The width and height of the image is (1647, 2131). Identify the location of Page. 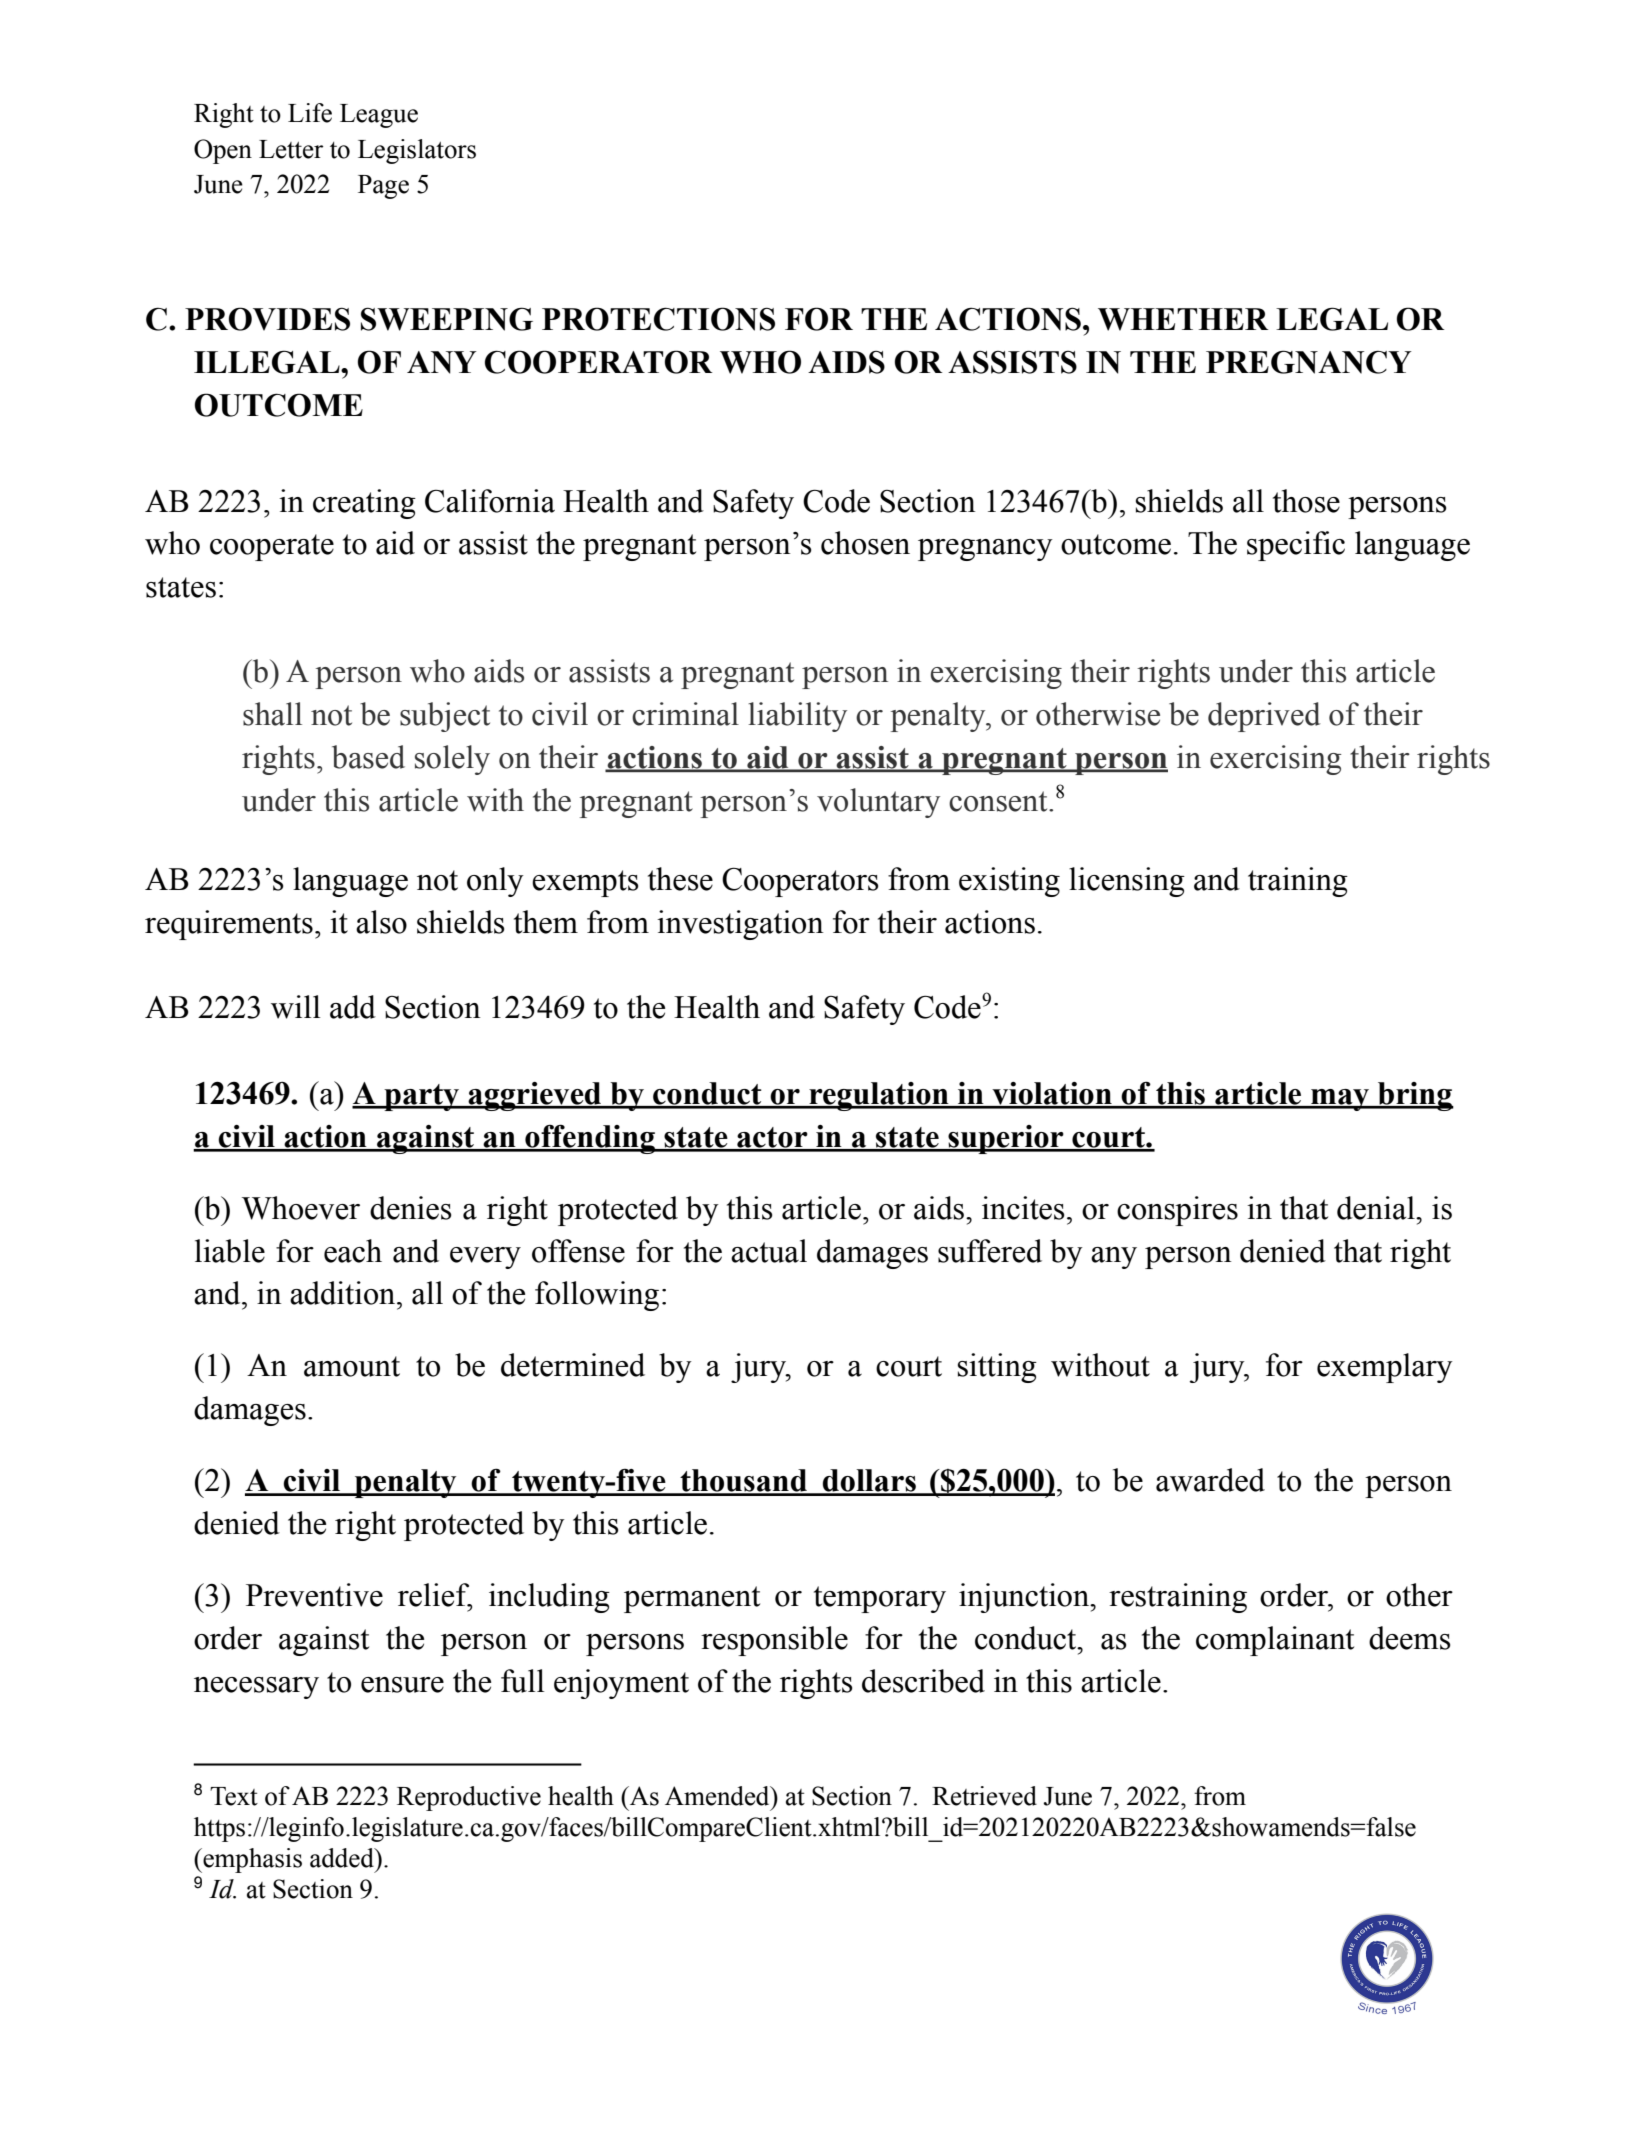
(383, 187).
